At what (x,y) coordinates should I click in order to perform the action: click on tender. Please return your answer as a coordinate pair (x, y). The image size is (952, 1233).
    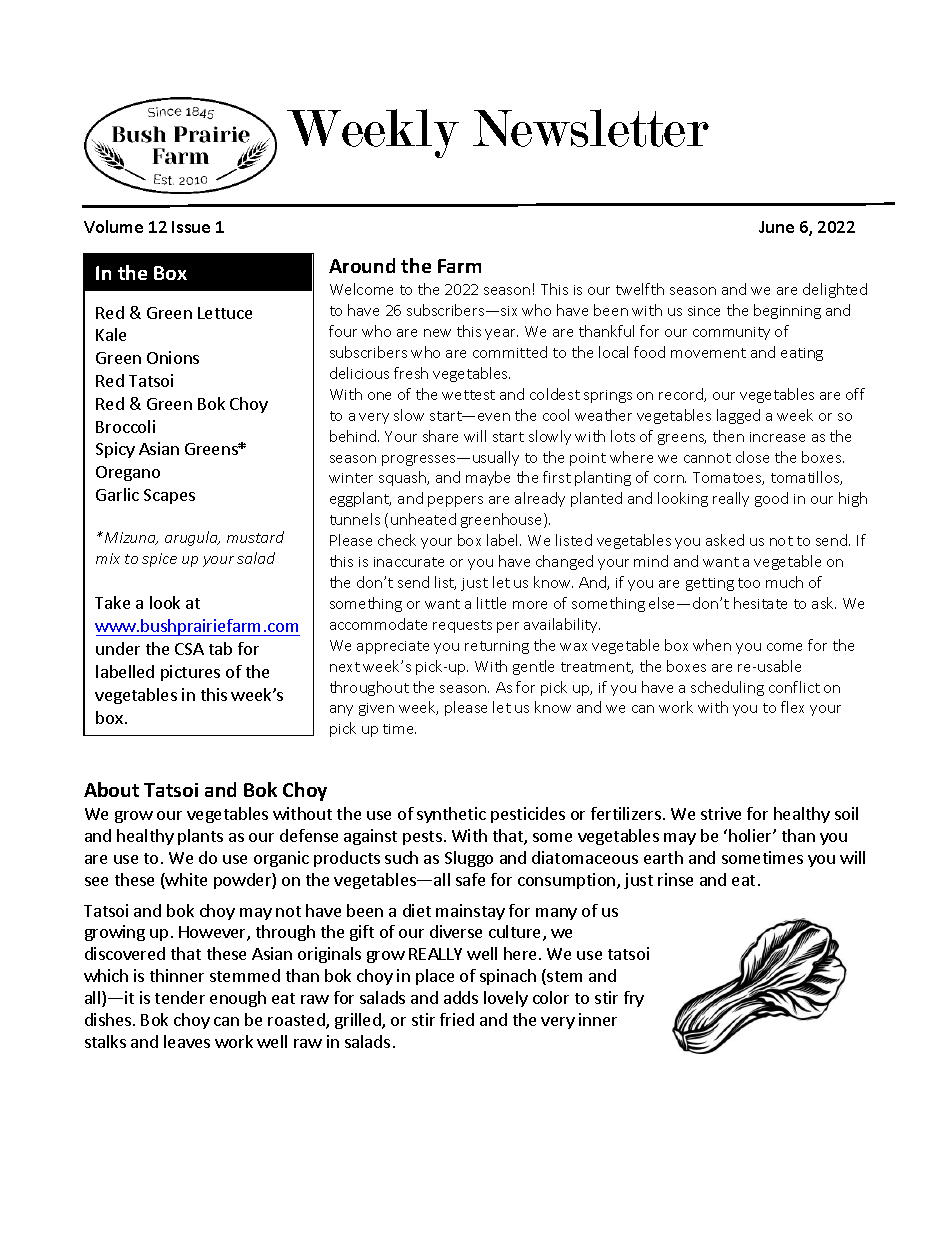
    Looking at the image, I should click on (180, 997).
